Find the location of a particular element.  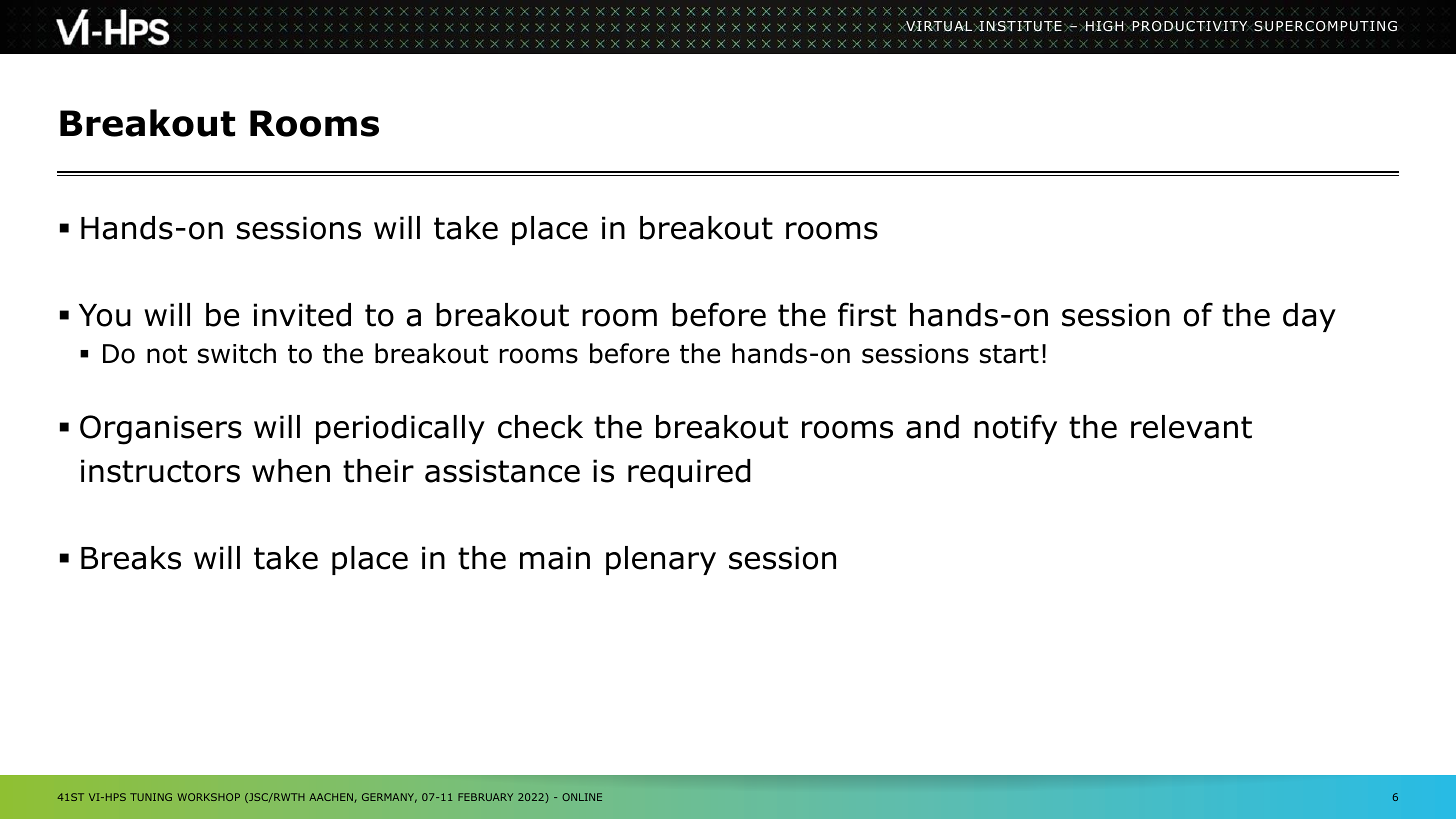

WORKSHOP is located at coordinates (209, 797).
